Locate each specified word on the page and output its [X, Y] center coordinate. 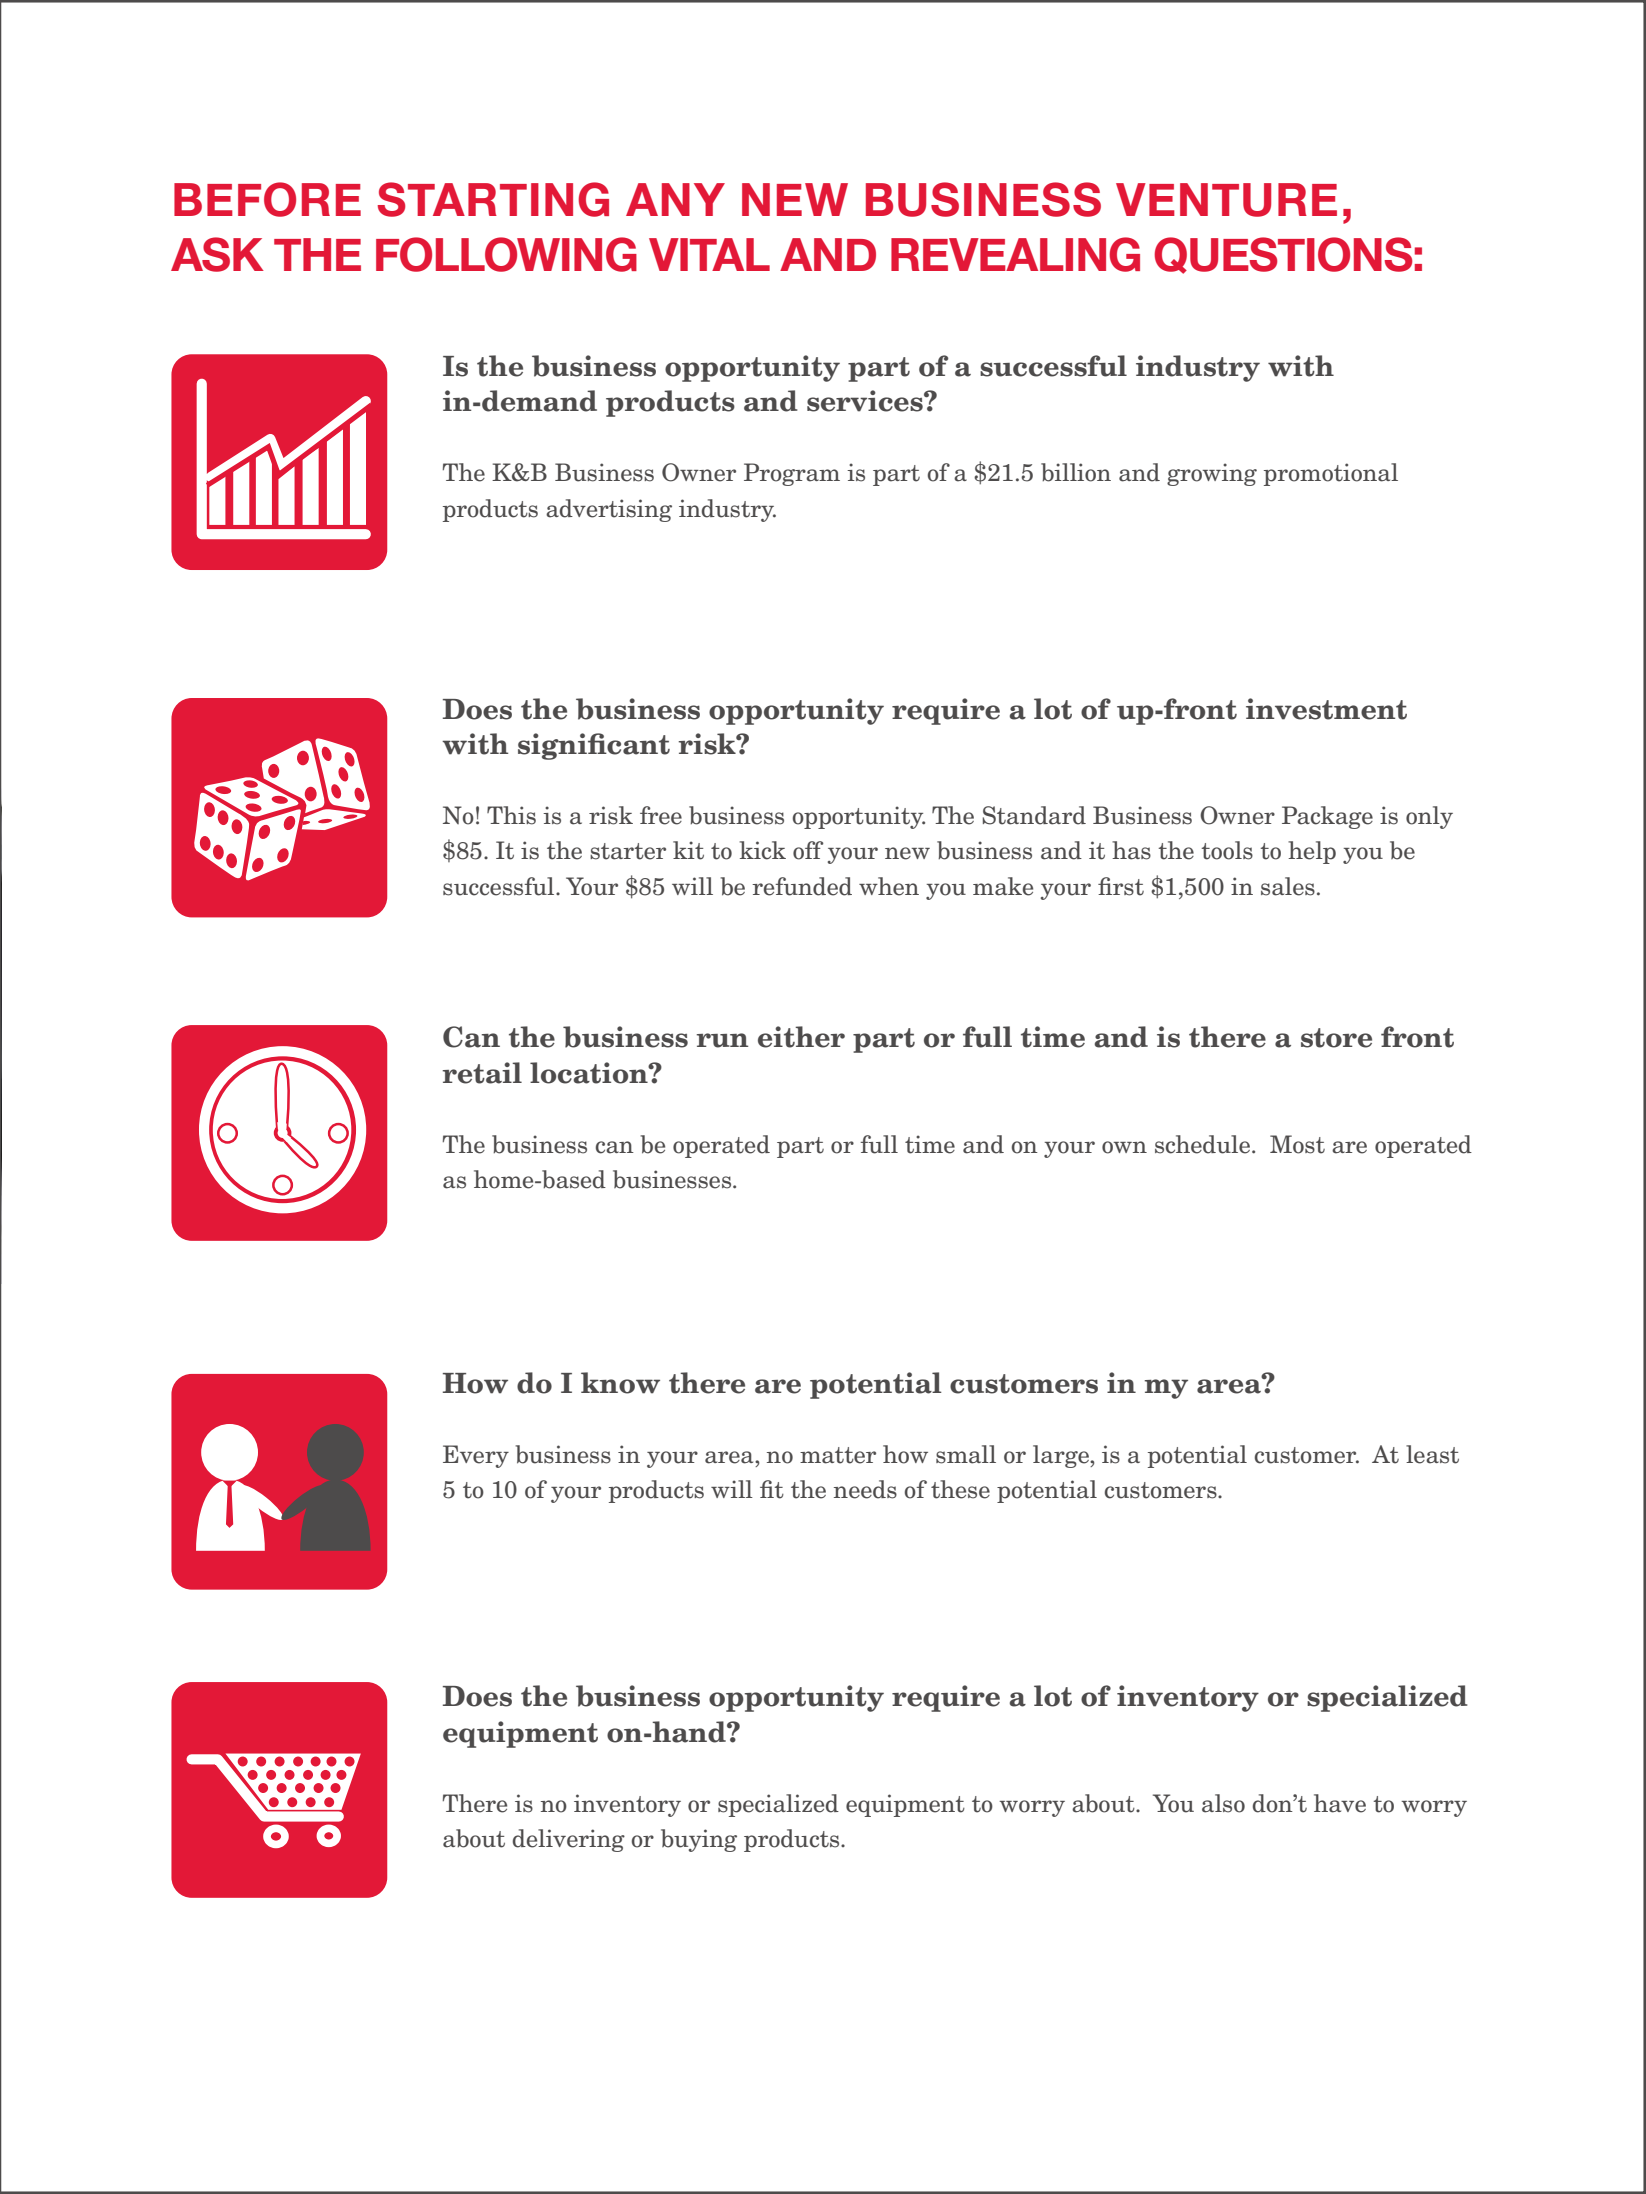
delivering [569, 1840]
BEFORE [267, 199]
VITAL [709, 254]
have [1340, 1803]
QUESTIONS [1283, 255]
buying [699, 1840]
